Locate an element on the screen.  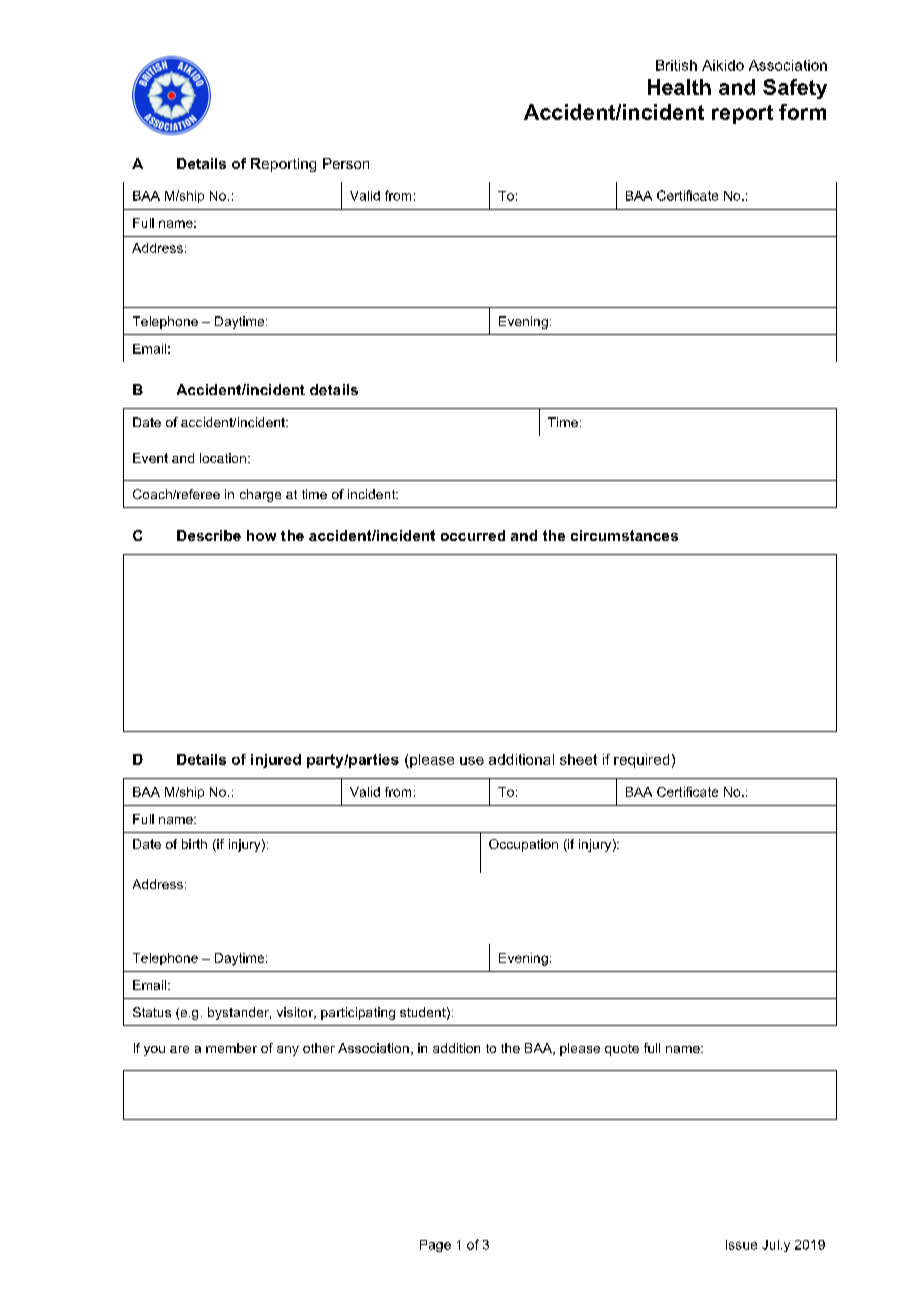
Page is located at coordinates (435, 1246).
